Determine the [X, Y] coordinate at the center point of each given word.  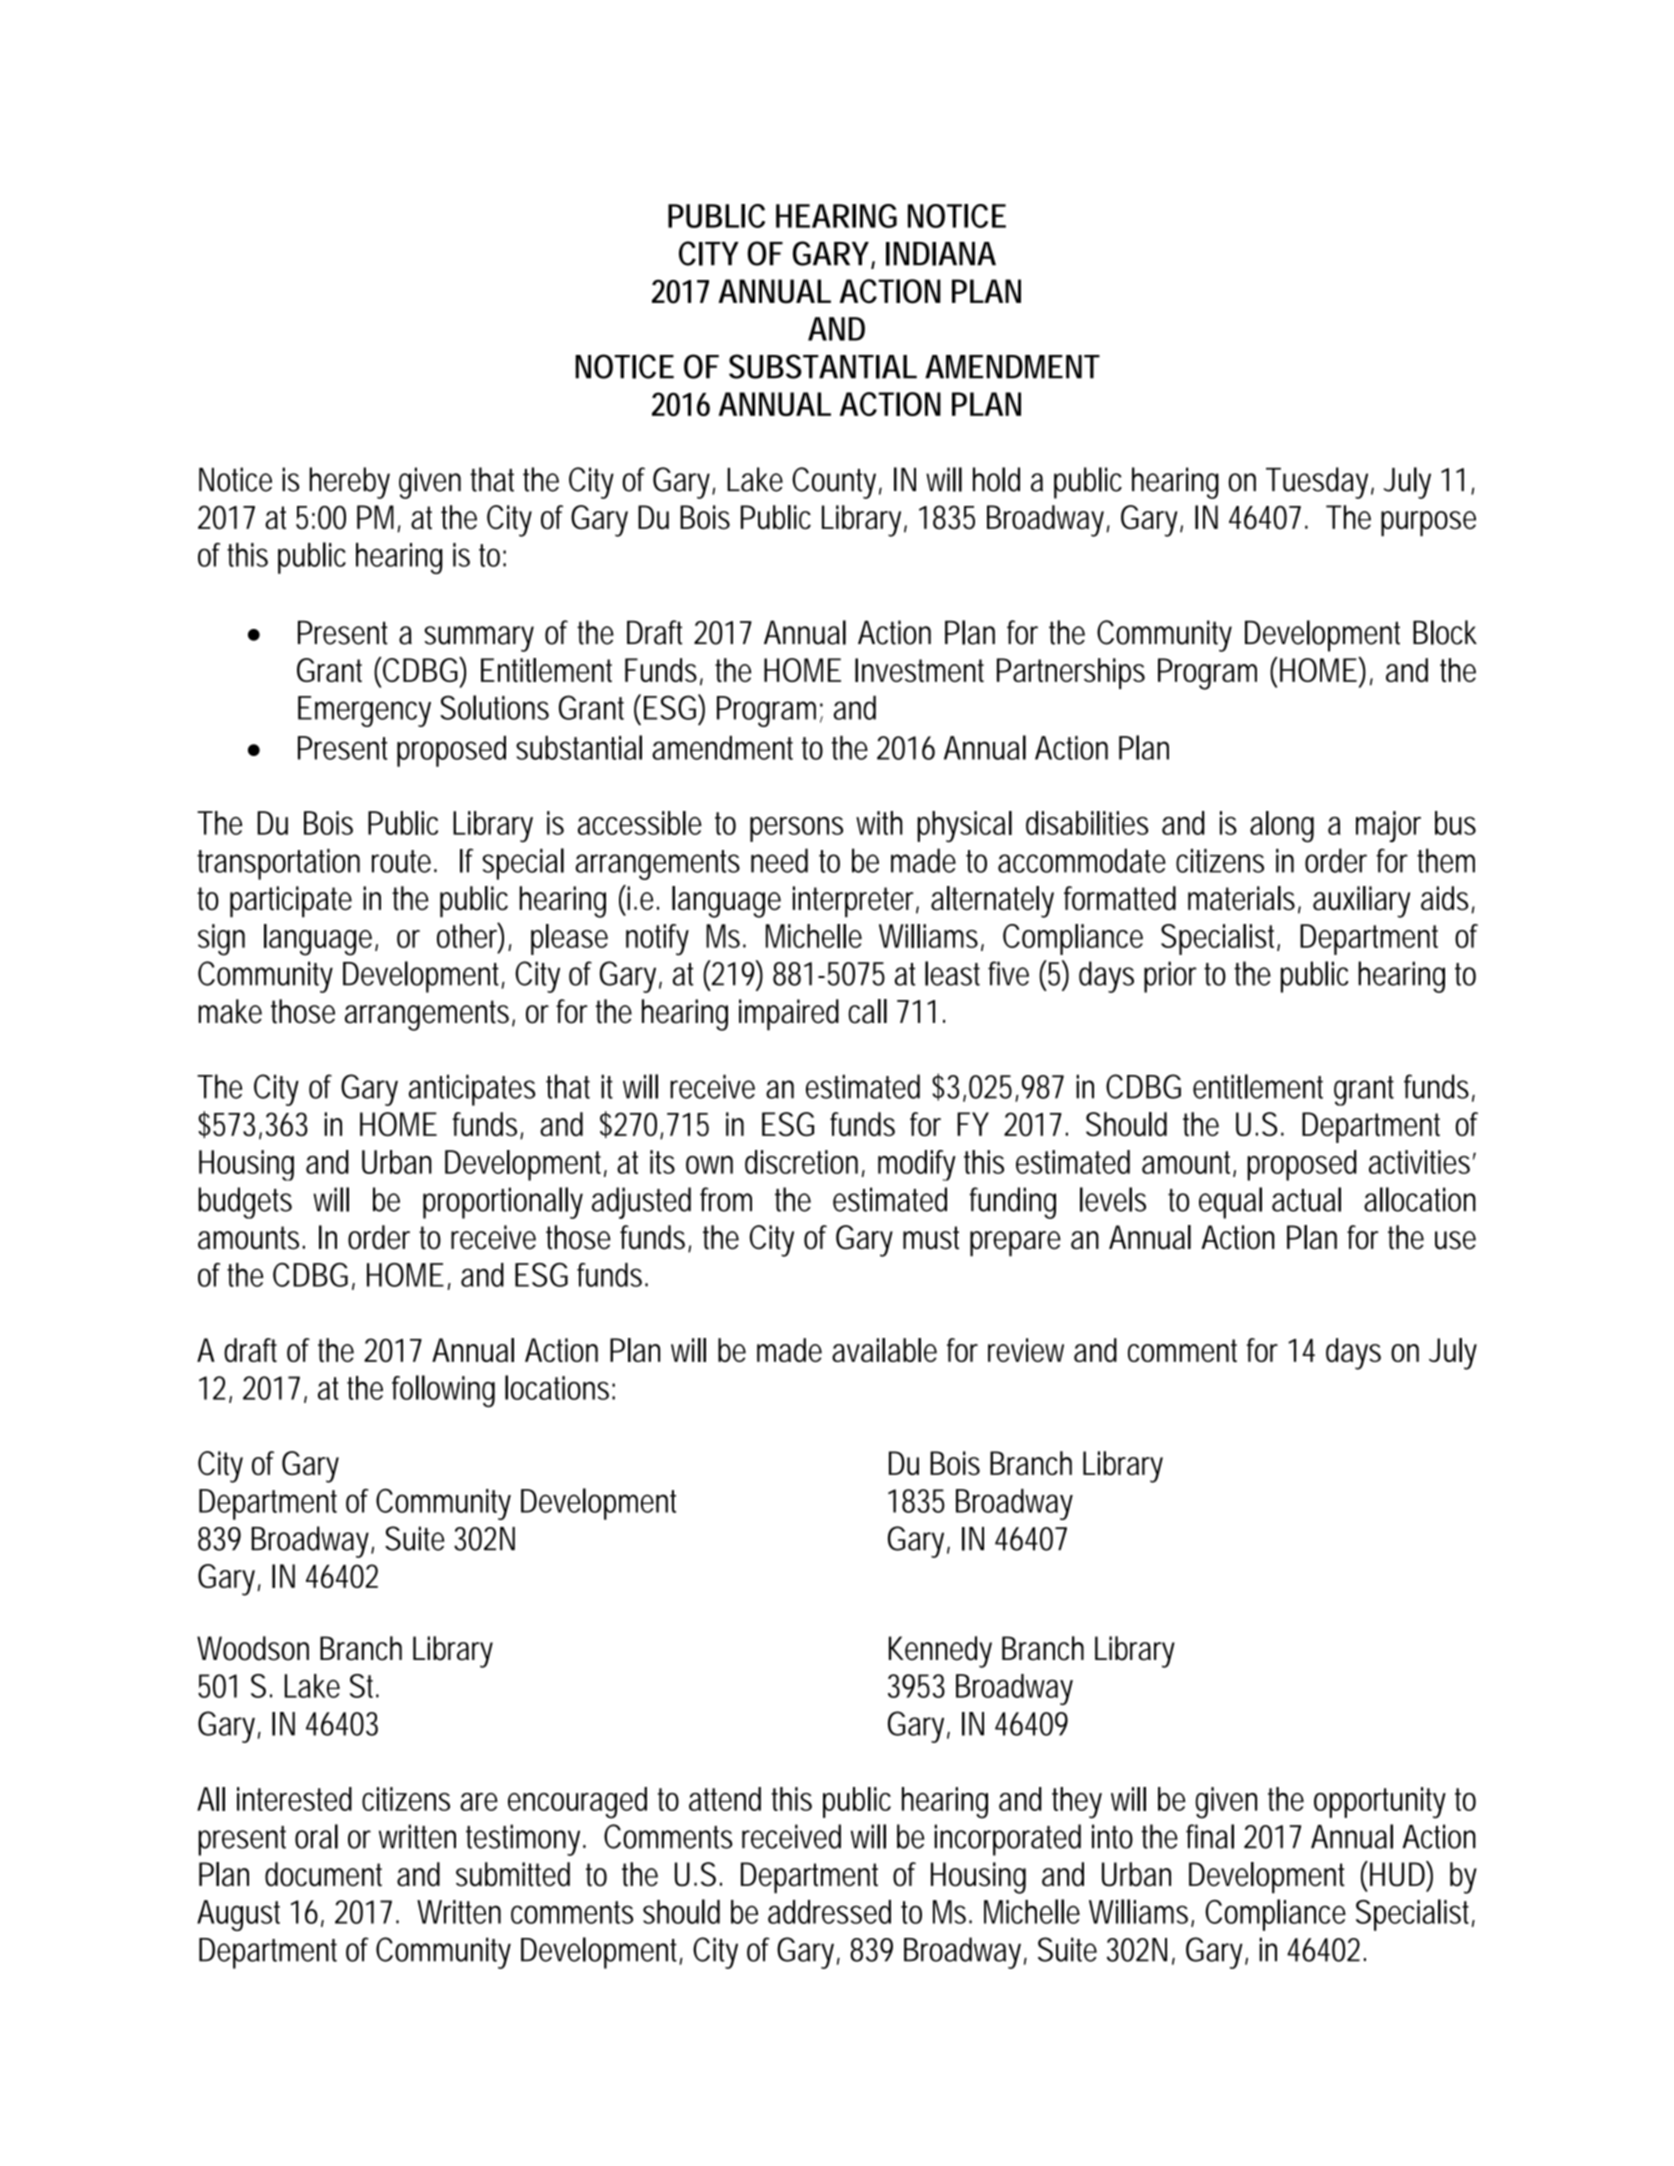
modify [917, 1165]
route [401, 861]
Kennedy [940, 1652]
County [834, 483]
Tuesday [1317, 483]
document [323, 1874]
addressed [829, 1912]
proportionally [503, 1203]
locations [557, 1387]
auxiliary [1361, 902]
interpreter [853, 902]
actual [1306, 1199]
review [1026, 1350]
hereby [349, 483]
